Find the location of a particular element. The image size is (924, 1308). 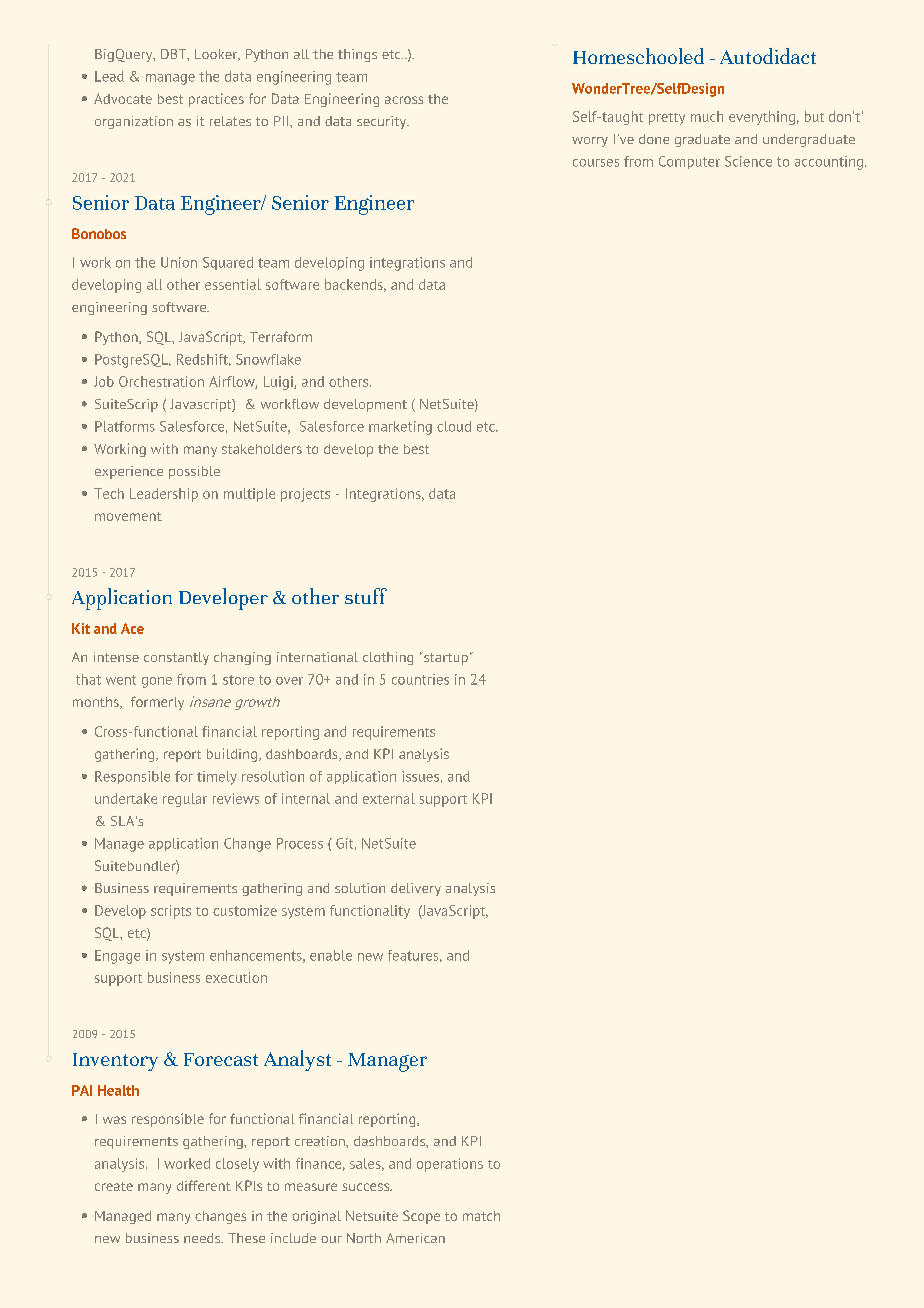

practices is located at coordinates (216, 100).
